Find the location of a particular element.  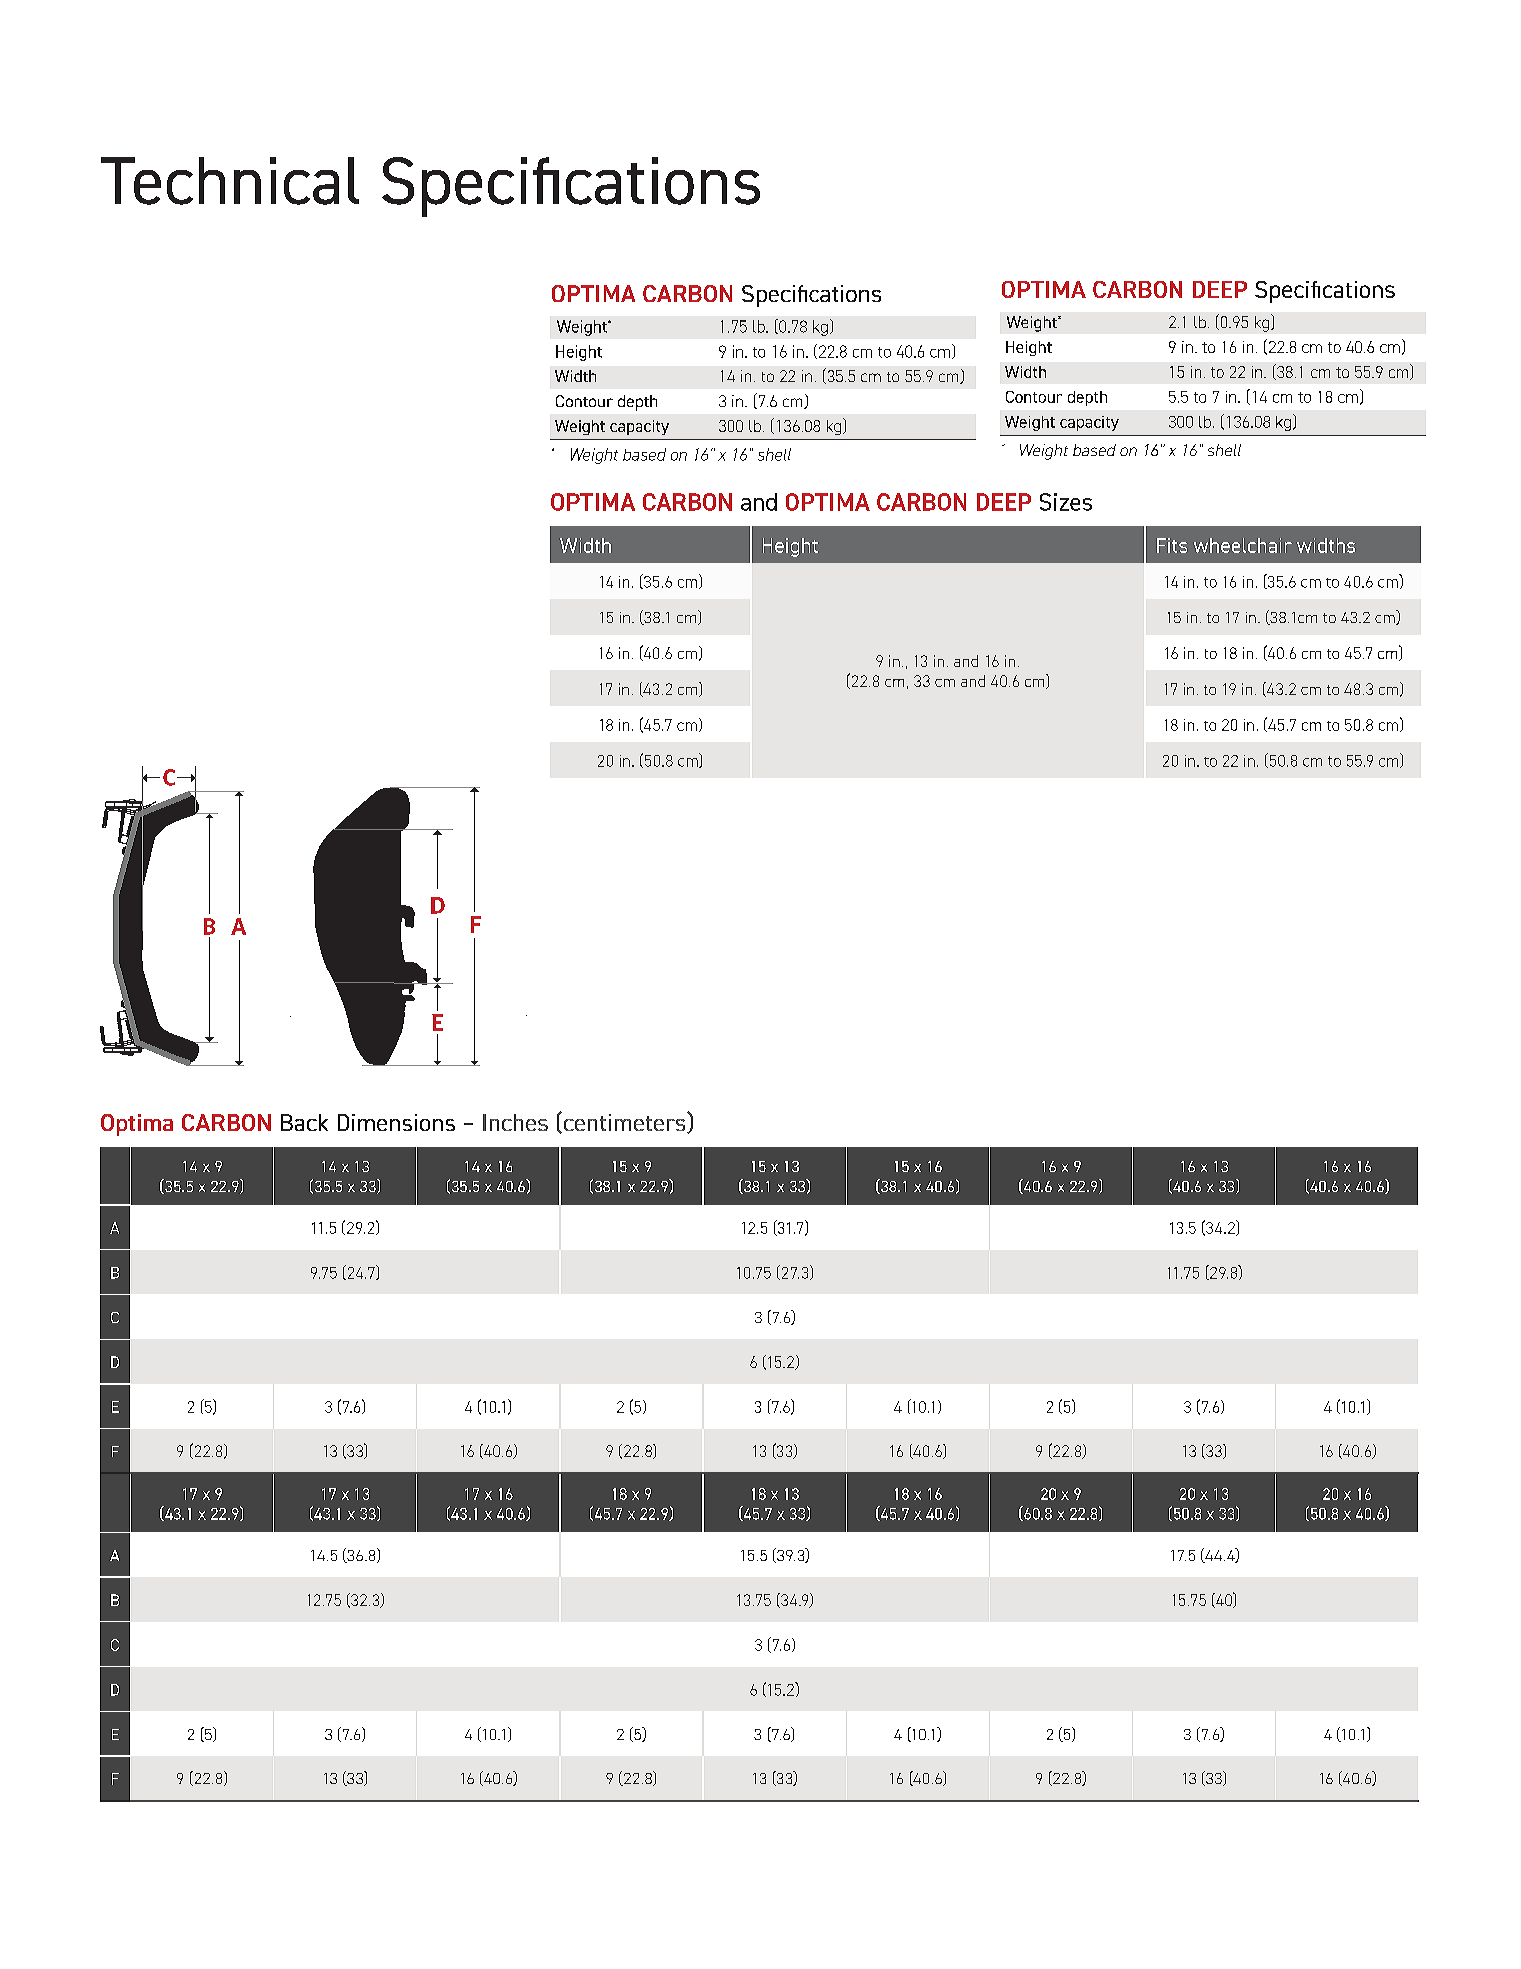

Fits is located at coordinates (1172, 545).
